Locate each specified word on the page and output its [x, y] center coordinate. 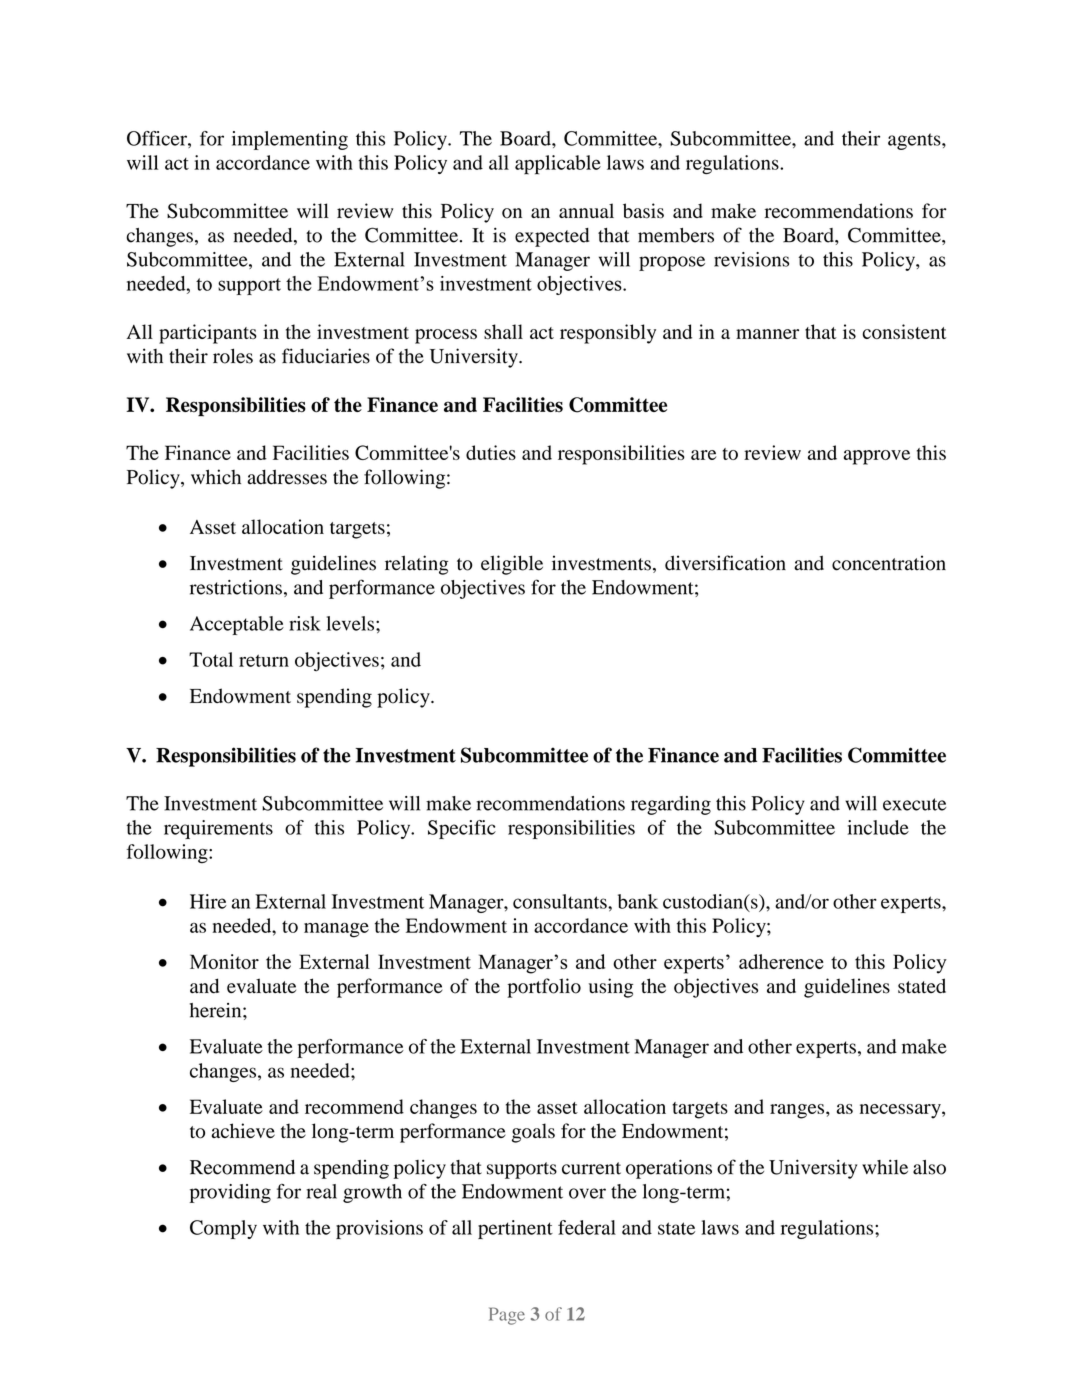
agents [915, 141]
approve [877, 457]
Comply [223, 1229]
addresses [287, 477]
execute [914, 804]
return [264, 660]
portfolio [544, 988]
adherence [781, 961]
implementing [290, 140]
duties [491, 452]
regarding [671, 805]
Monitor [224, 961]
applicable [558, 165]
